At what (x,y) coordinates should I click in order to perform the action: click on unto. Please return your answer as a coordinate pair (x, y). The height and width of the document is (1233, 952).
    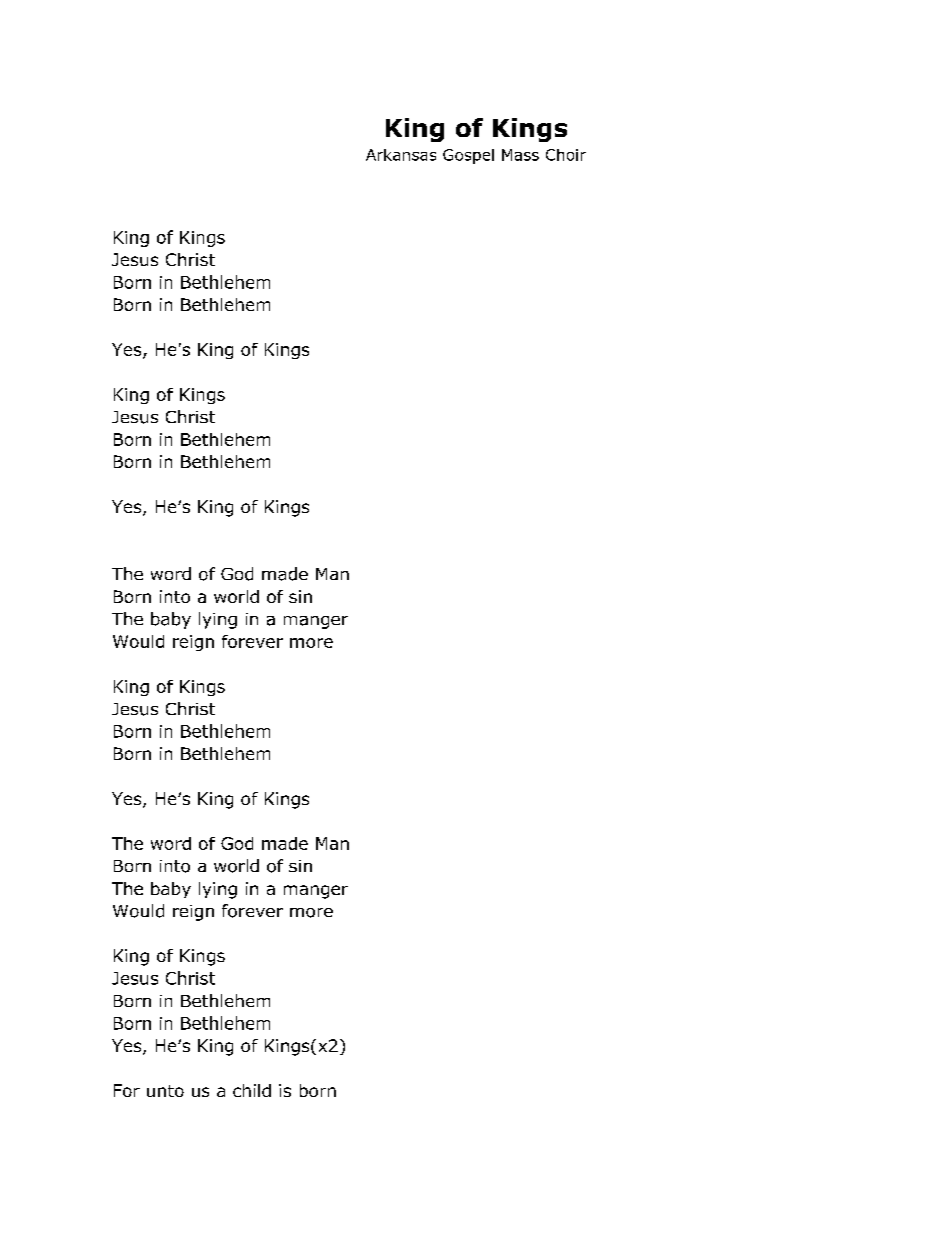
    Looking at the image, I should click on (165, 1091).
